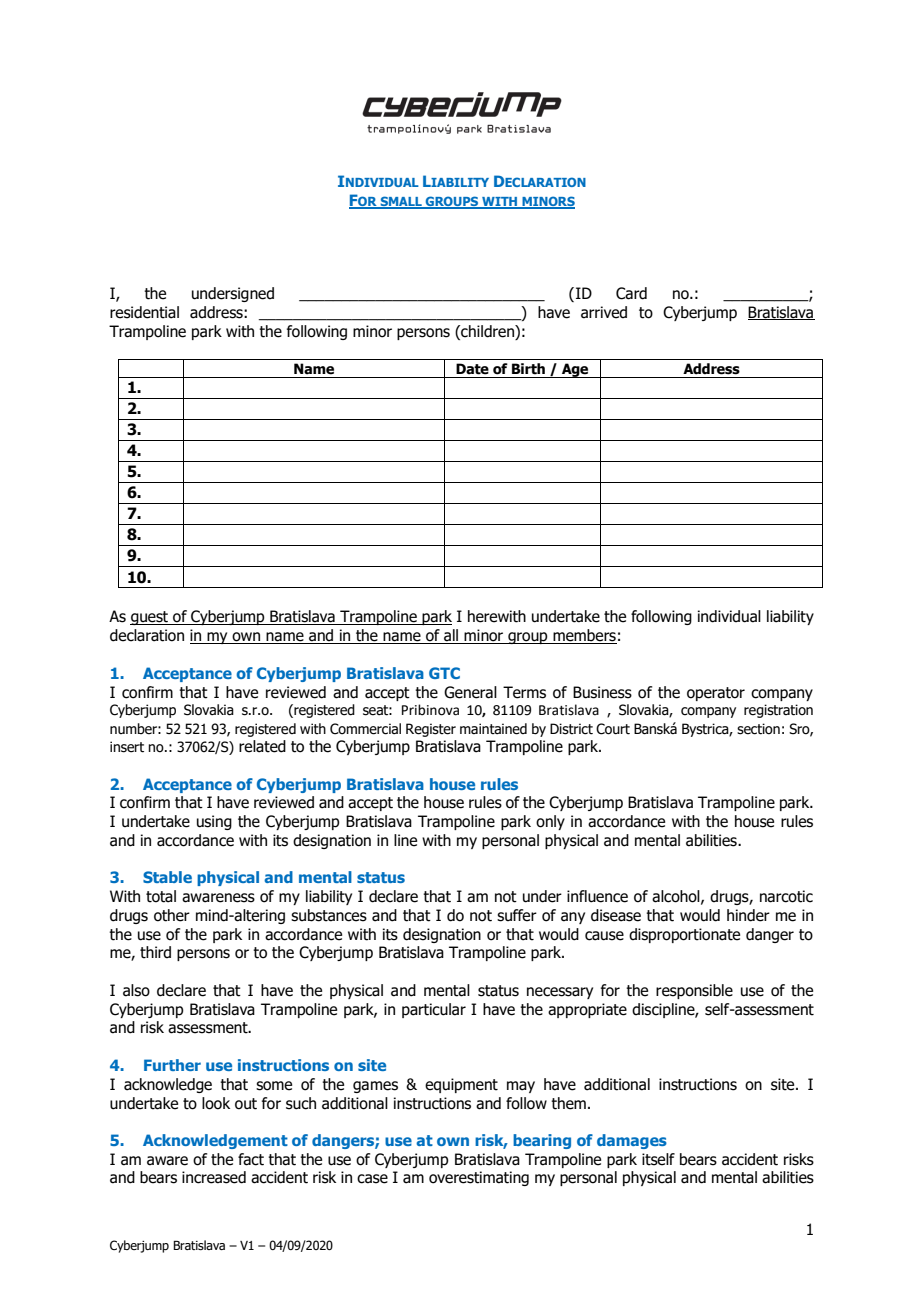 The image size is (924, 1308). What do you see at coordinates (150, 618) in the screenshot?
I see `guest` at bounding box center [150, 618].
